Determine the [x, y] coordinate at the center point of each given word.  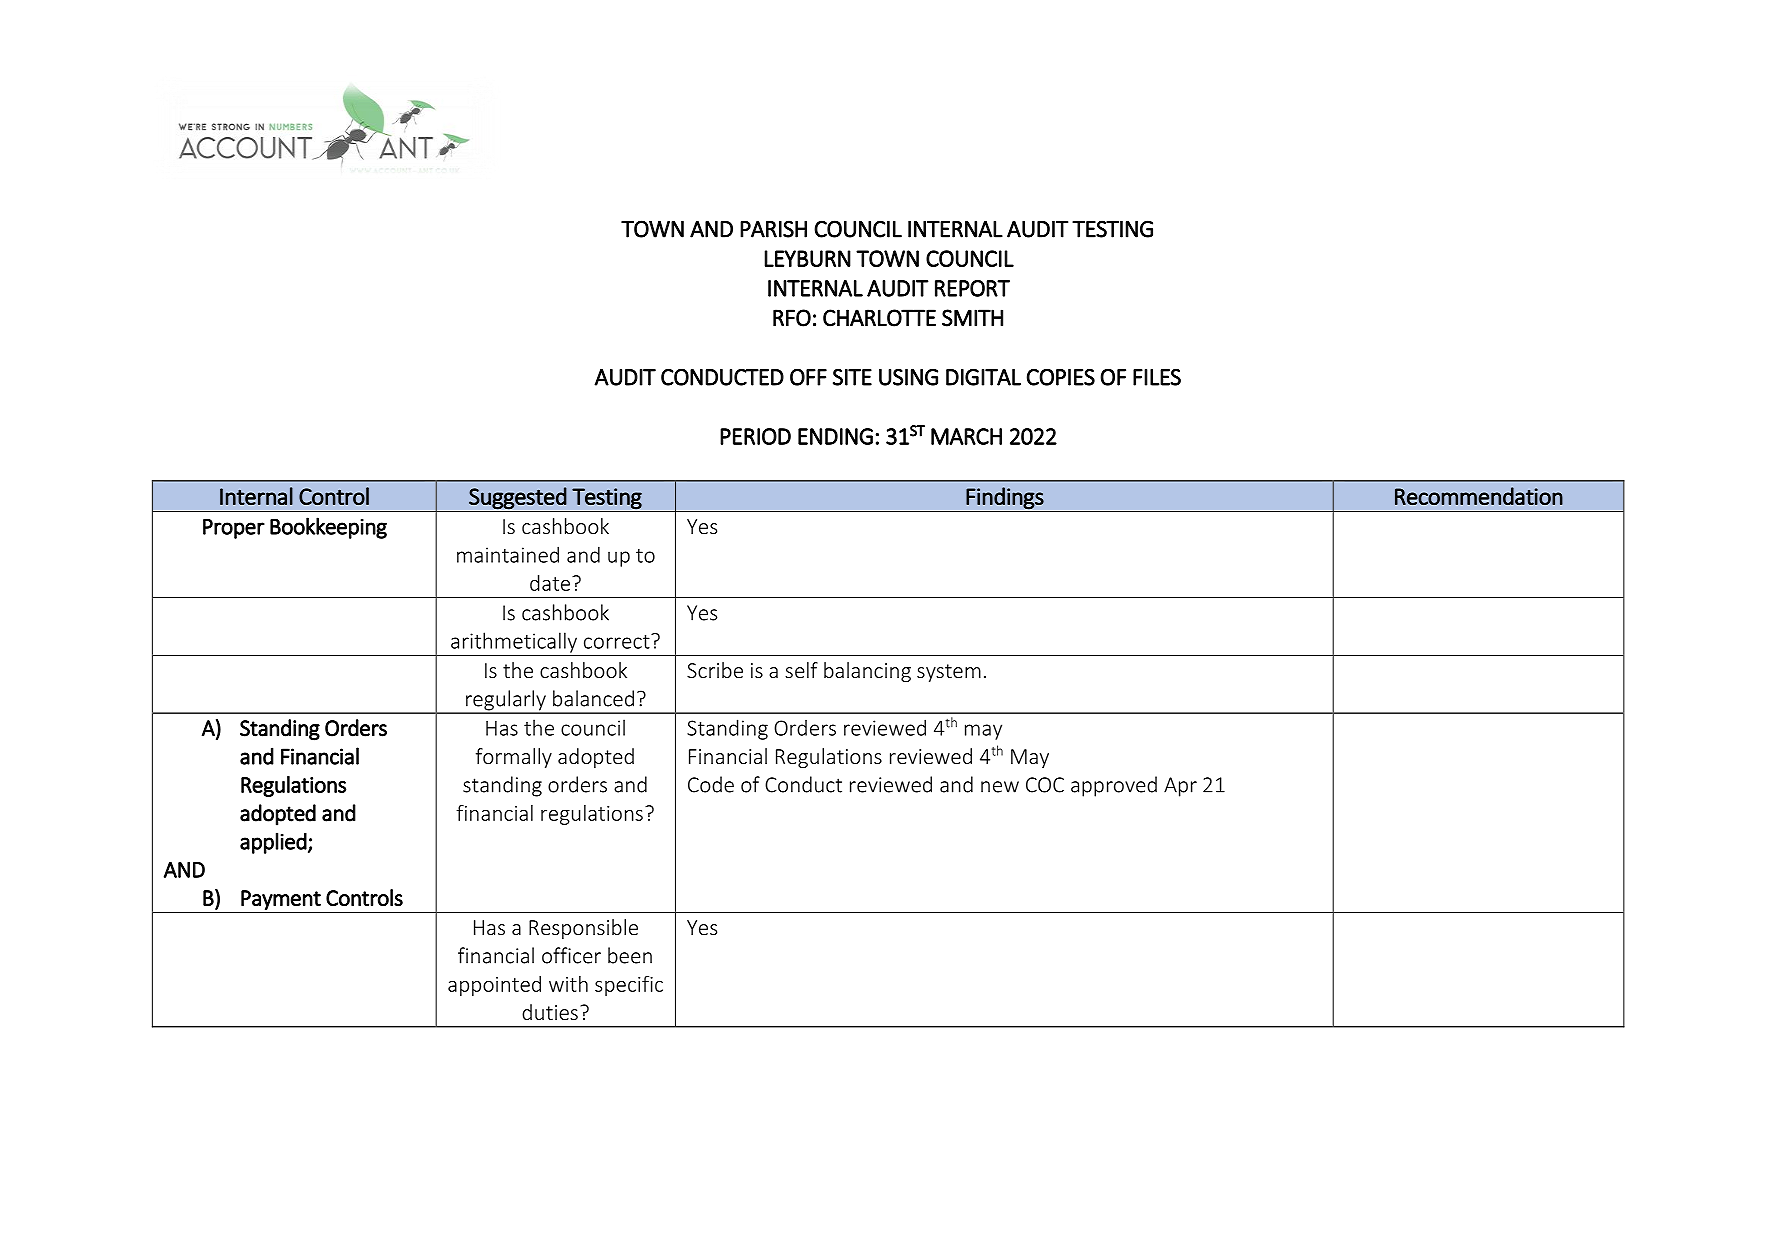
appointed [494, 986]
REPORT [972, 288]
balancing [867, 672]
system [949, 673]
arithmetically [514, 642]
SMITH [972, 318]
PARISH [773, 229]
